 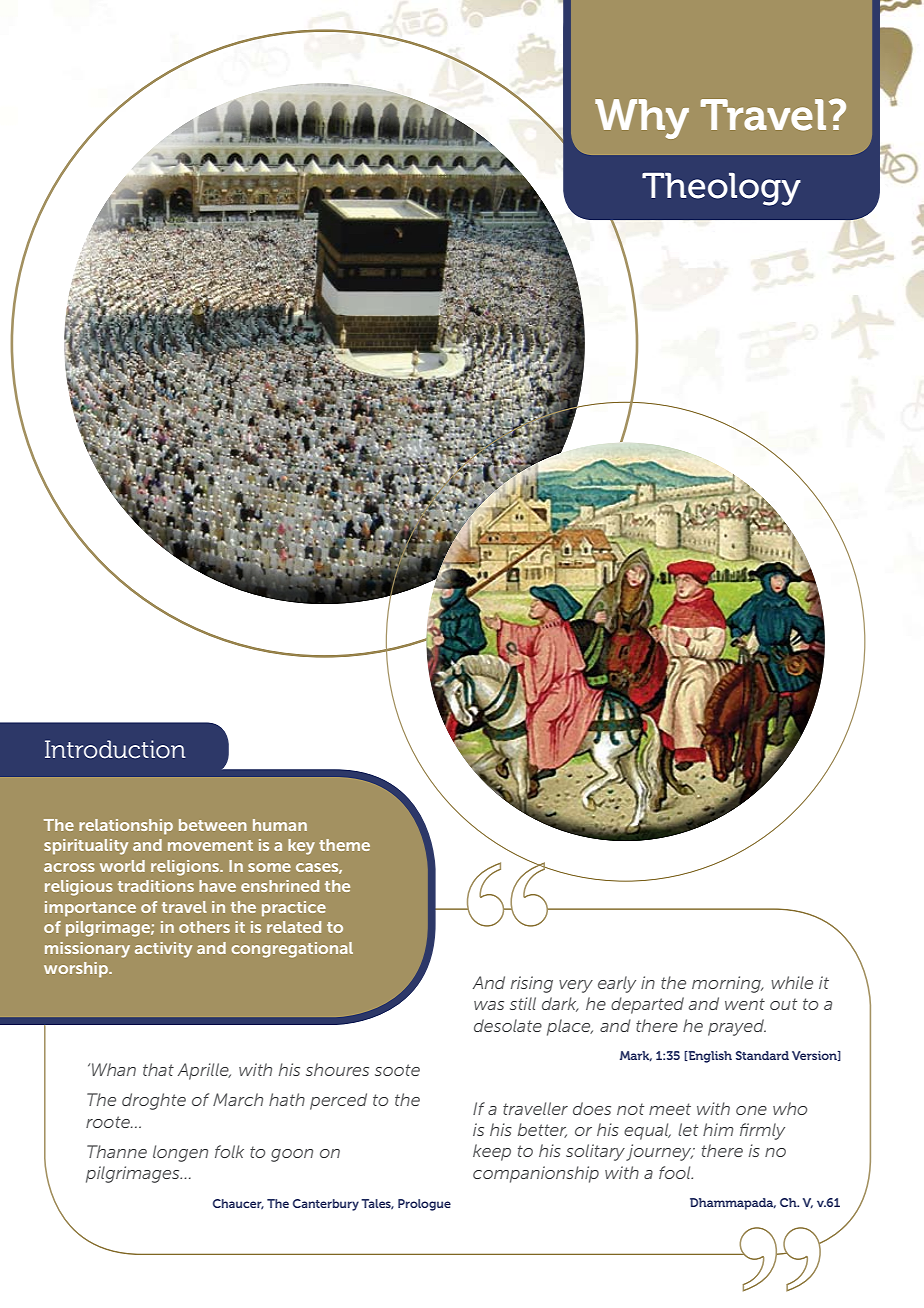 What do you see at coordinates (115, 749) in the screenshot?
I see `Introduction` at bounding box center [115, 749].
